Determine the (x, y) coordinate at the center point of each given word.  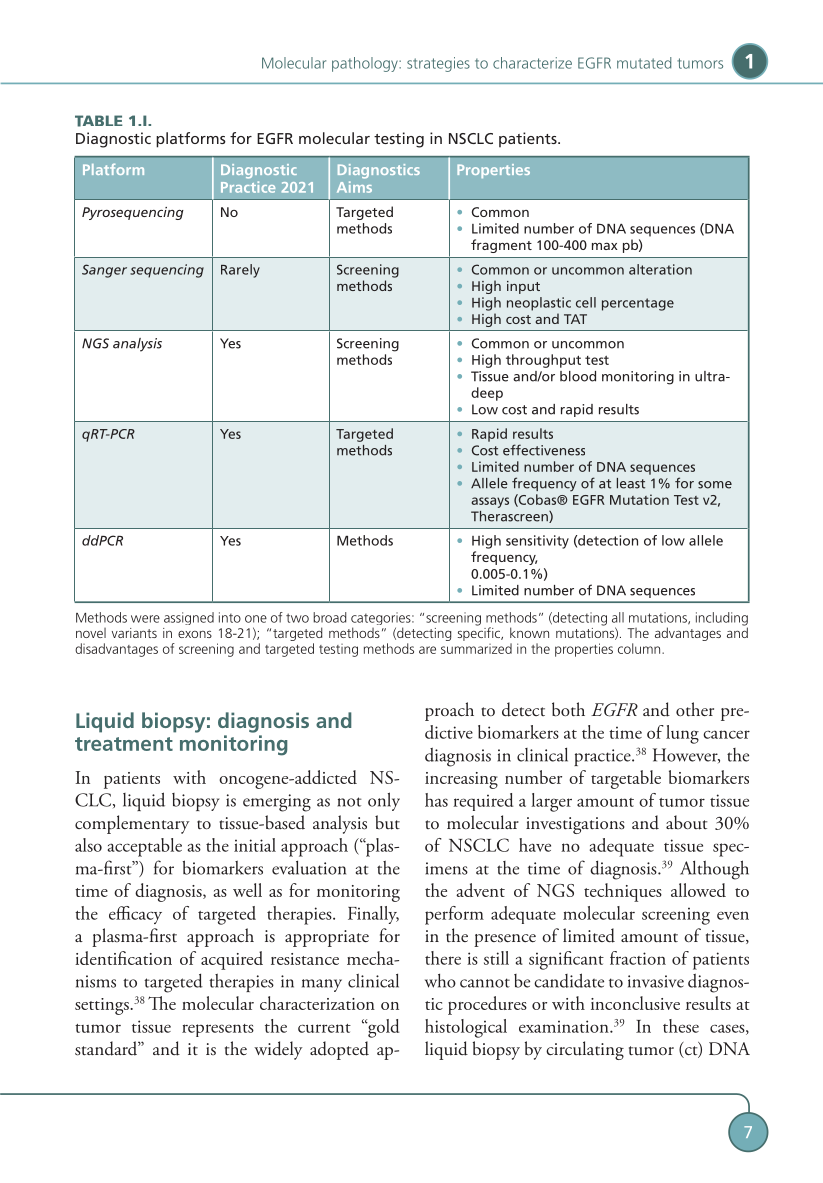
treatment (124, 744)
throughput (543, 361)
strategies (438, 64)
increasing (461, 780)
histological (466, 1028)
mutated (644, 63)
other (695, 709)
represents (218, 1030)
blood (578, 376)
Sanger (104, 271)
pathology (366, 64)
